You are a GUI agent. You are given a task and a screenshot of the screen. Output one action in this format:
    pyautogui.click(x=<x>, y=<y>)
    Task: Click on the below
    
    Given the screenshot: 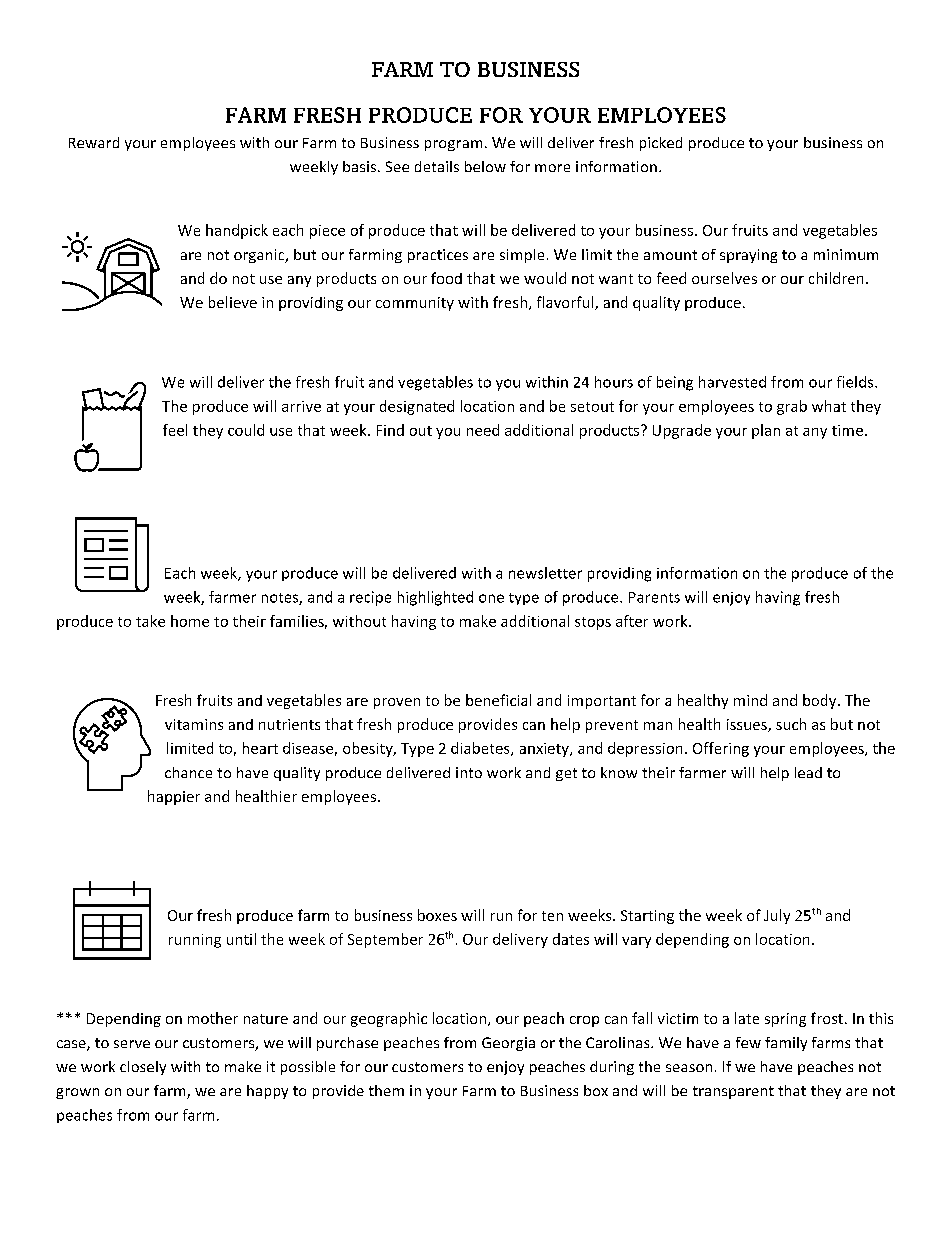 What is the action you would take?
    pyautogui.click(x=485, y=166)
